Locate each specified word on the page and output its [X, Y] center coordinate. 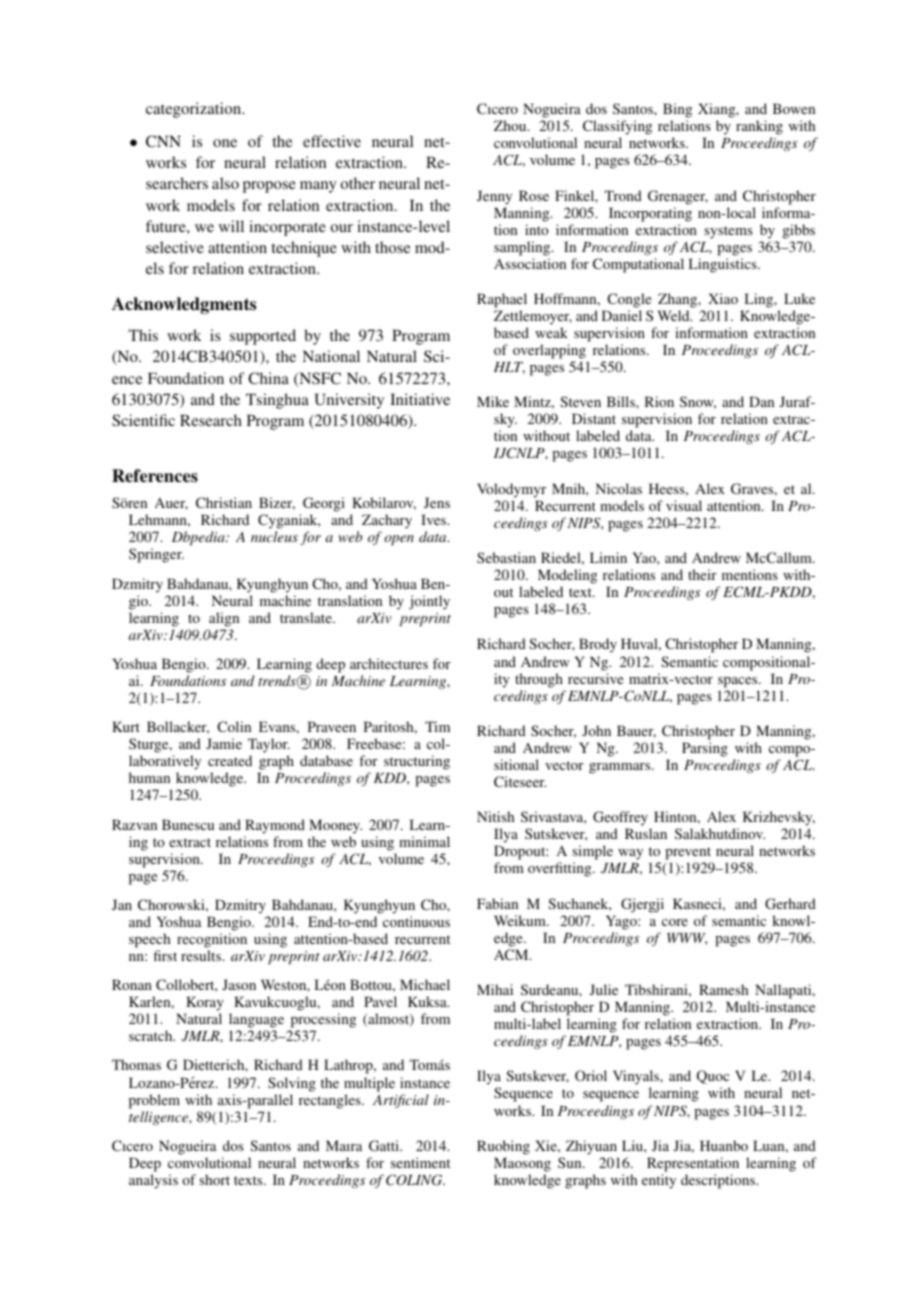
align [224, 619]
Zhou [511, 125]
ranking [759, 127]
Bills [622, 401]
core [675, 922]
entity [659, 1181]
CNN [163, 141]
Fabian [497, 903]
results [202, 955]
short [215, 1179]
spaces [739, 682]
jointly [429, 602]
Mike [493, 401]
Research [211, 420]
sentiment [420, 1162]
